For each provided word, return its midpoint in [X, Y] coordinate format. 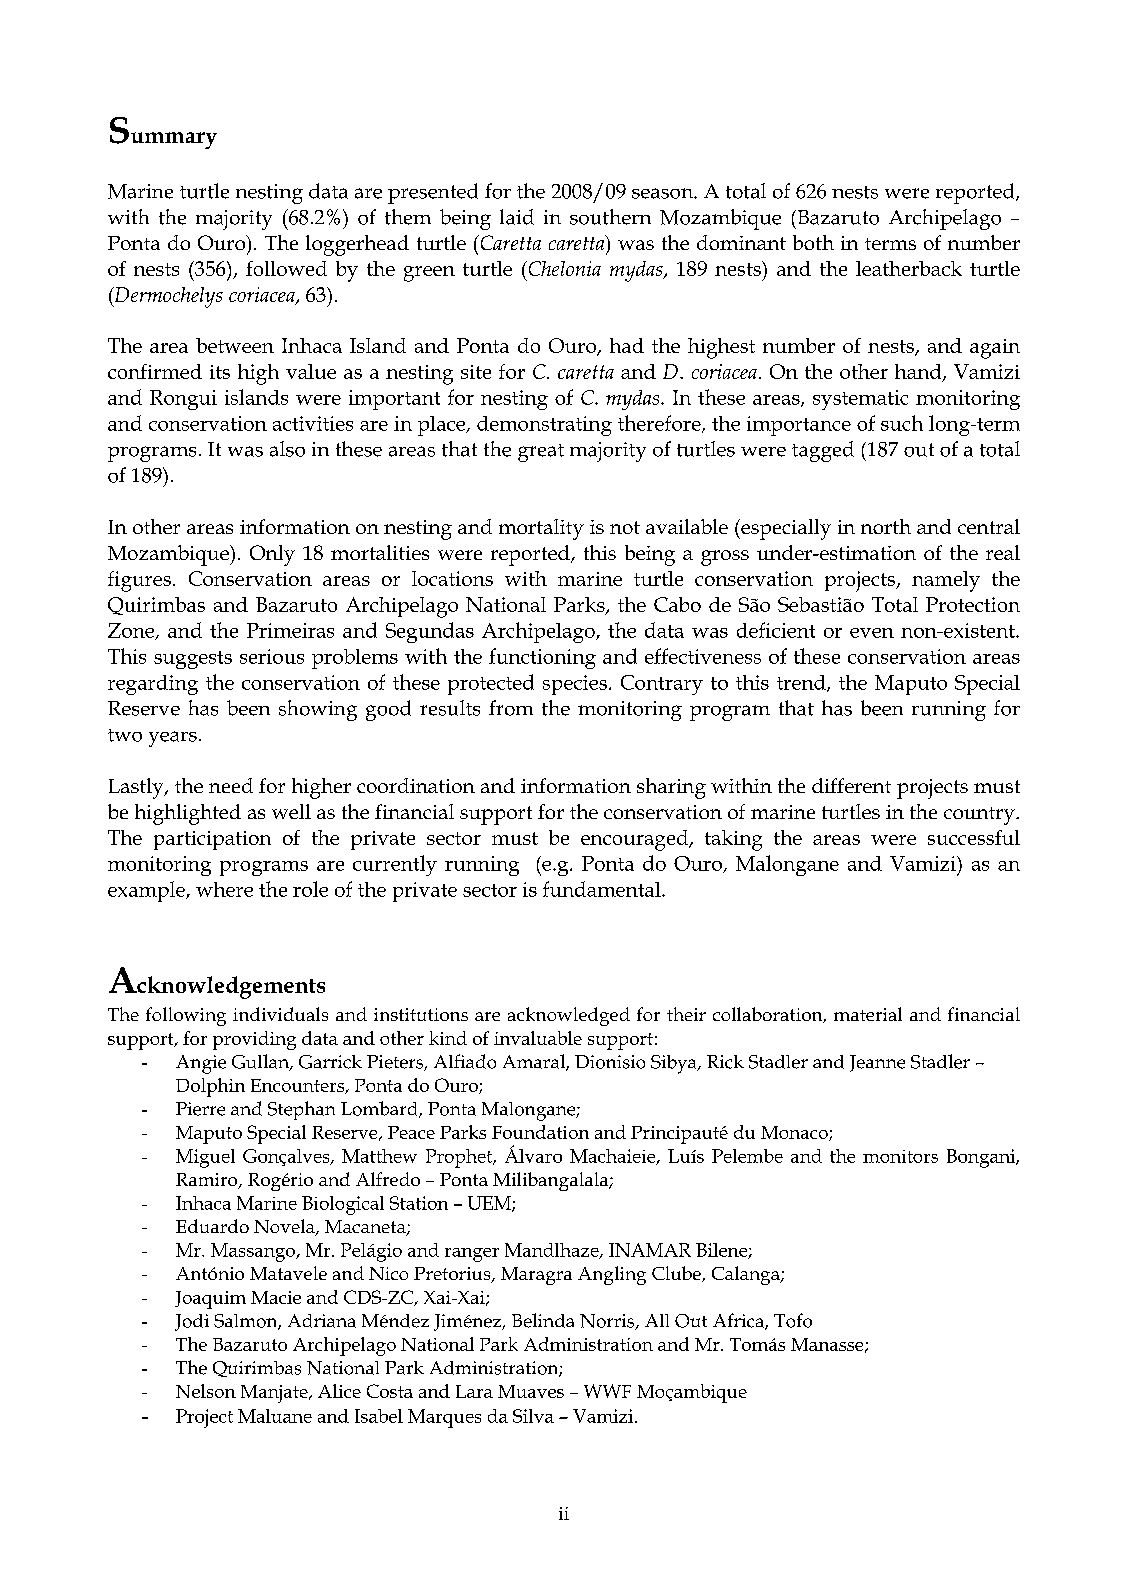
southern [610, 217]
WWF [607, 1391]
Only [272, 555]
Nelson [206, 1391]
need [231, 785]
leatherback [909, 268]
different [851, 785]
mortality [541, 529]
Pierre [200, 1109]
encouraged [635, 840]
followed [286, 268]
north [886, 526]
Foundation [540, 1132]
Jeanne [877, 1063]
